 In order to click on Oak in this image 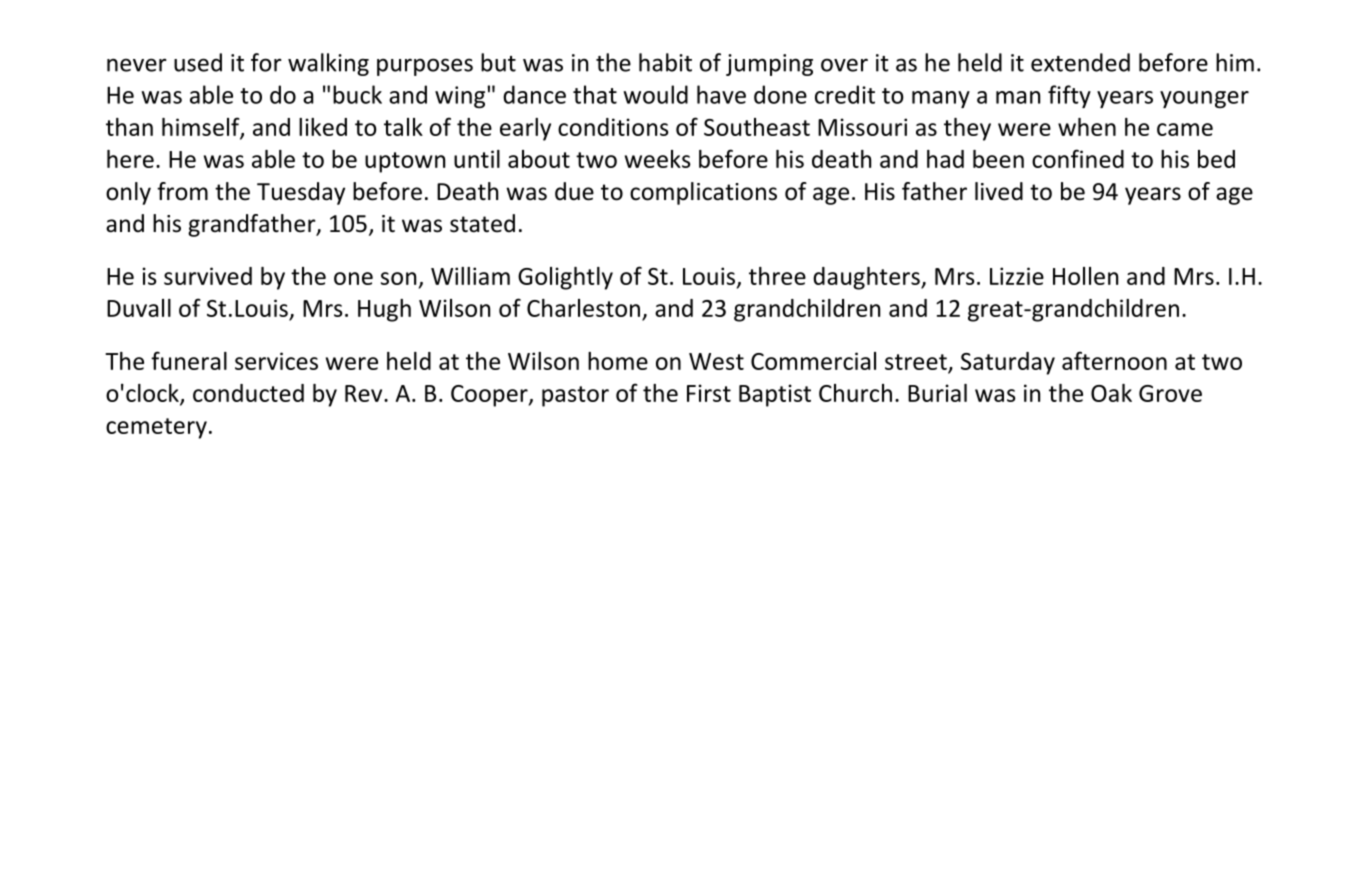, I will do `click(1111, 393)`.
